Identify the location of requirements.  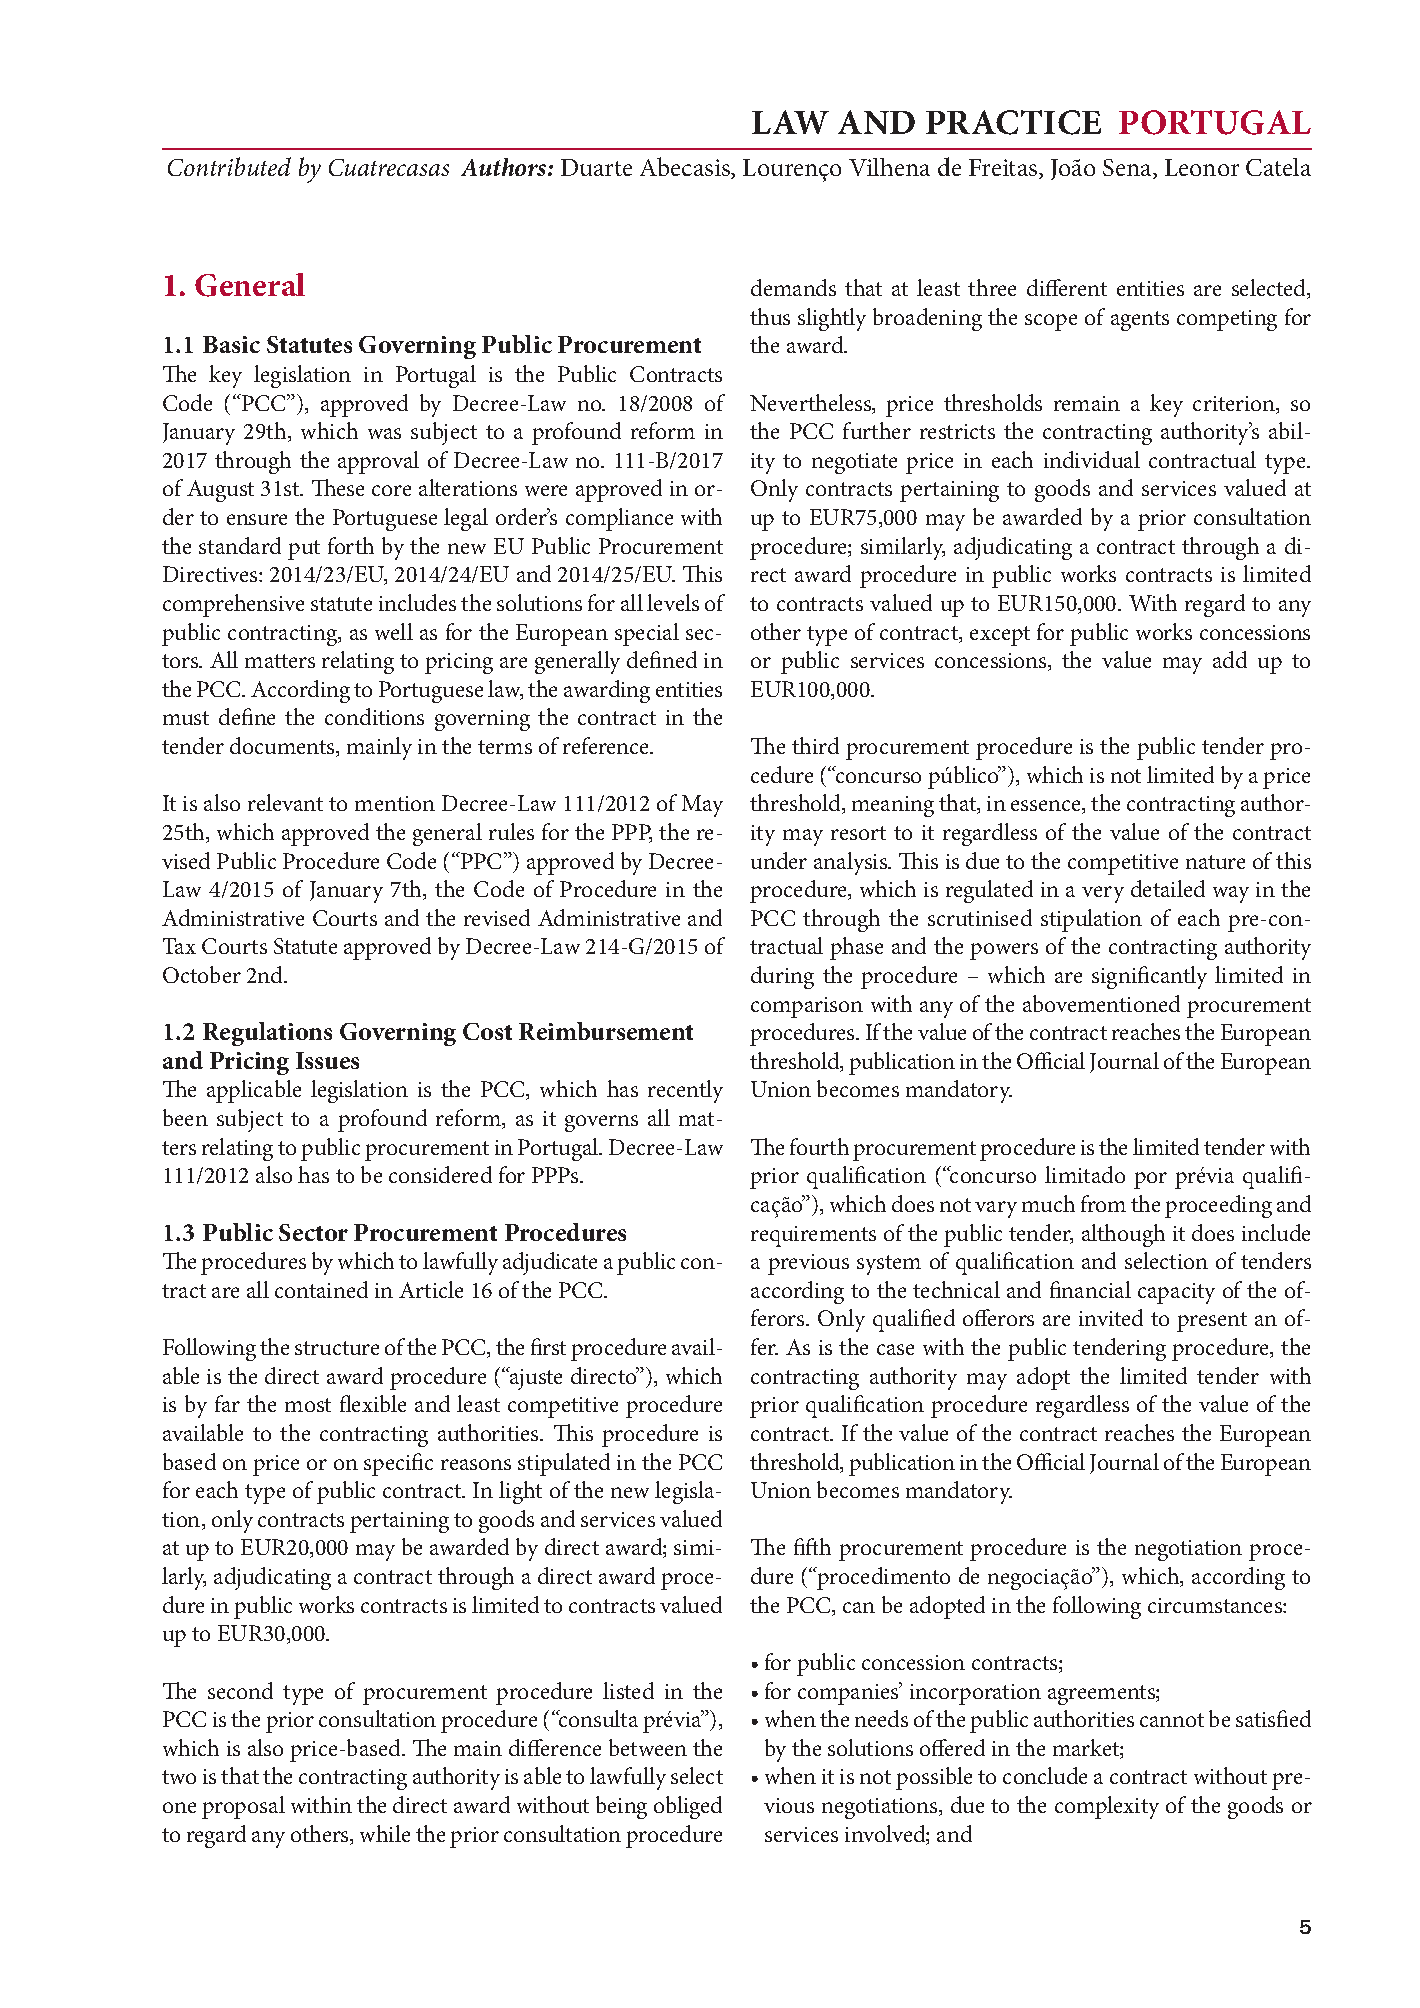
(813, 1236).
